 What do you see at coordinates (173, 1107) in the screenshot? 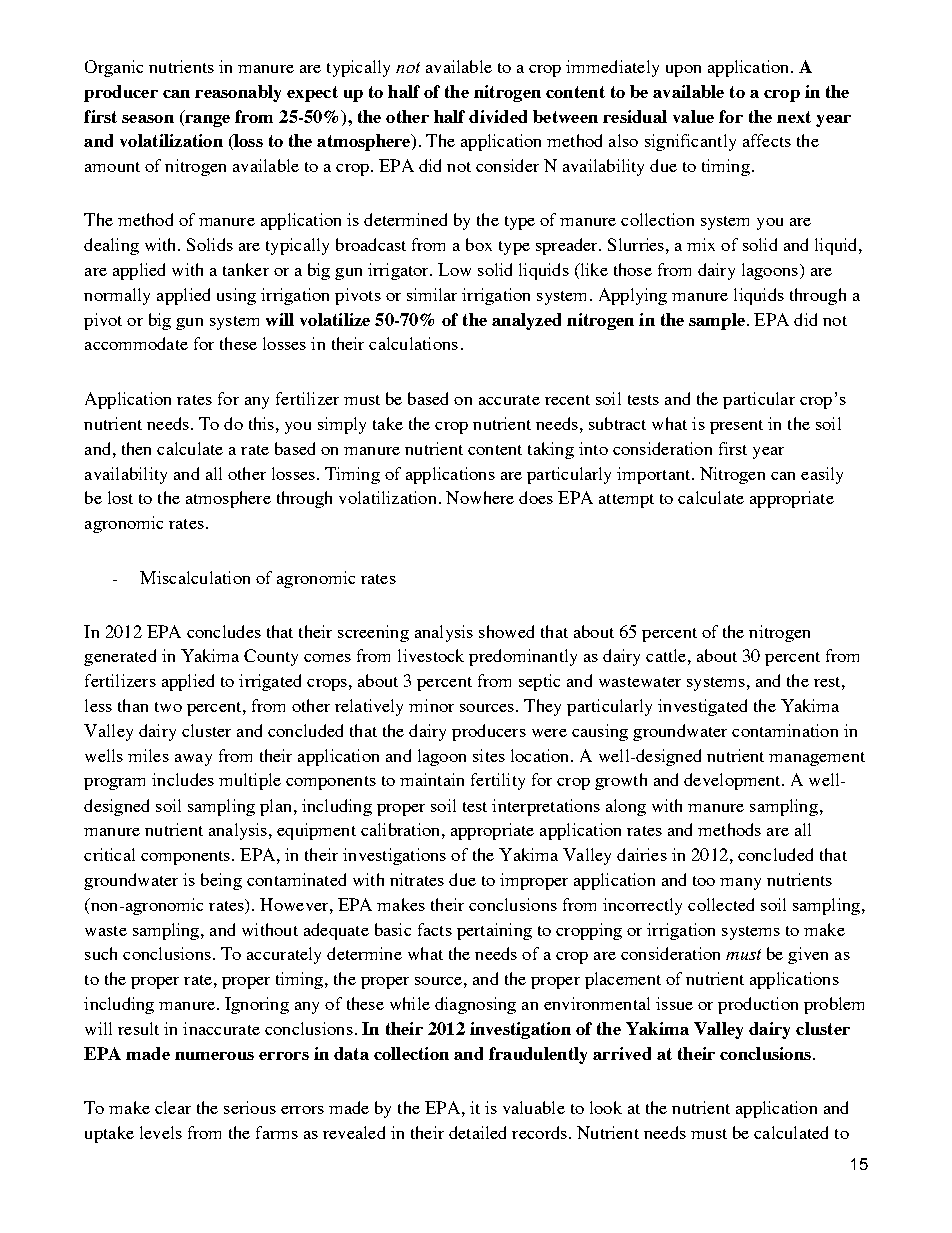
I see `clear` at bounding box center [173, 1107].
